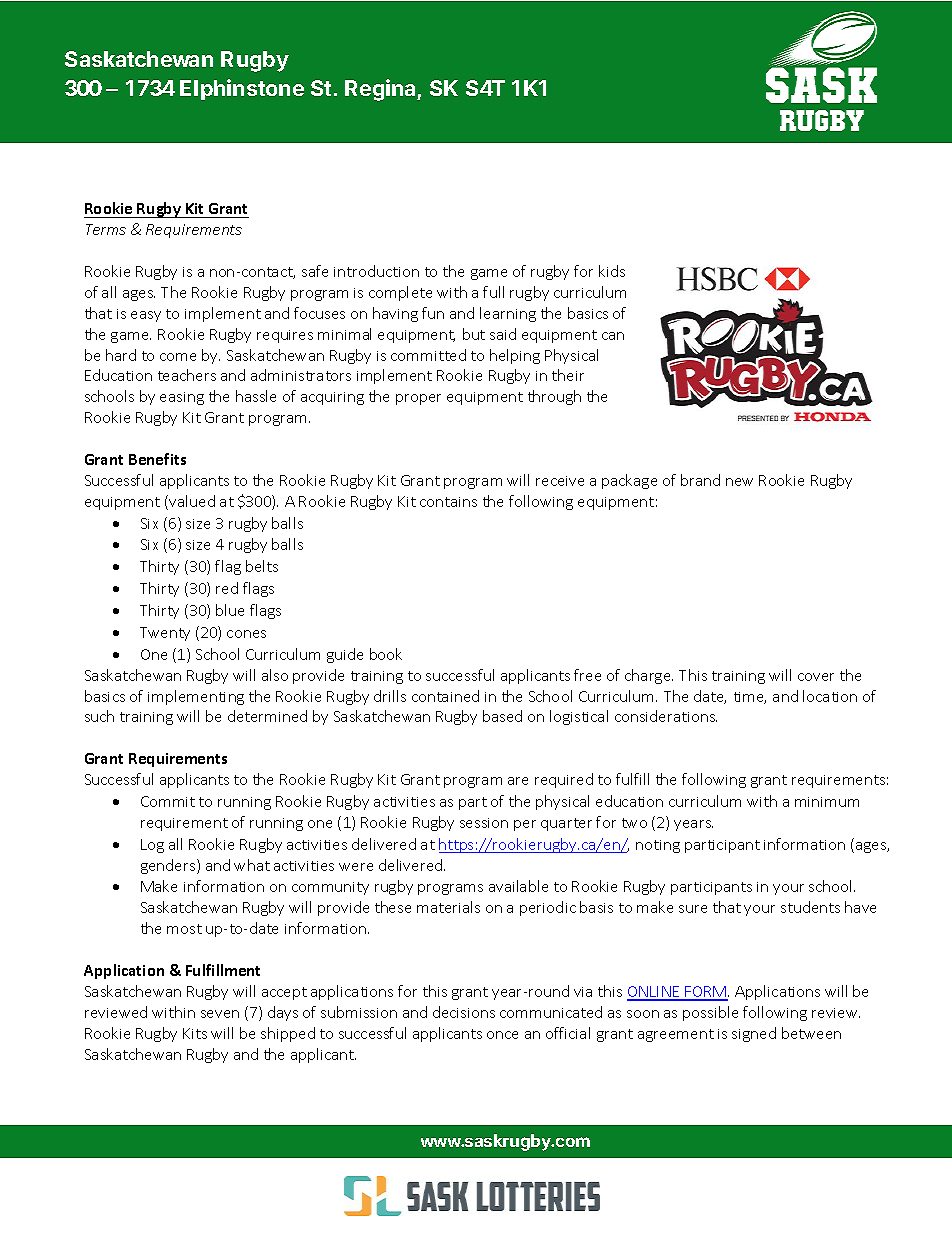 The width and height of the document is (952, 1233). What do you see at coordinates (827, 802) in the document?
I see `minimum` at bounding box center [827, 802].
